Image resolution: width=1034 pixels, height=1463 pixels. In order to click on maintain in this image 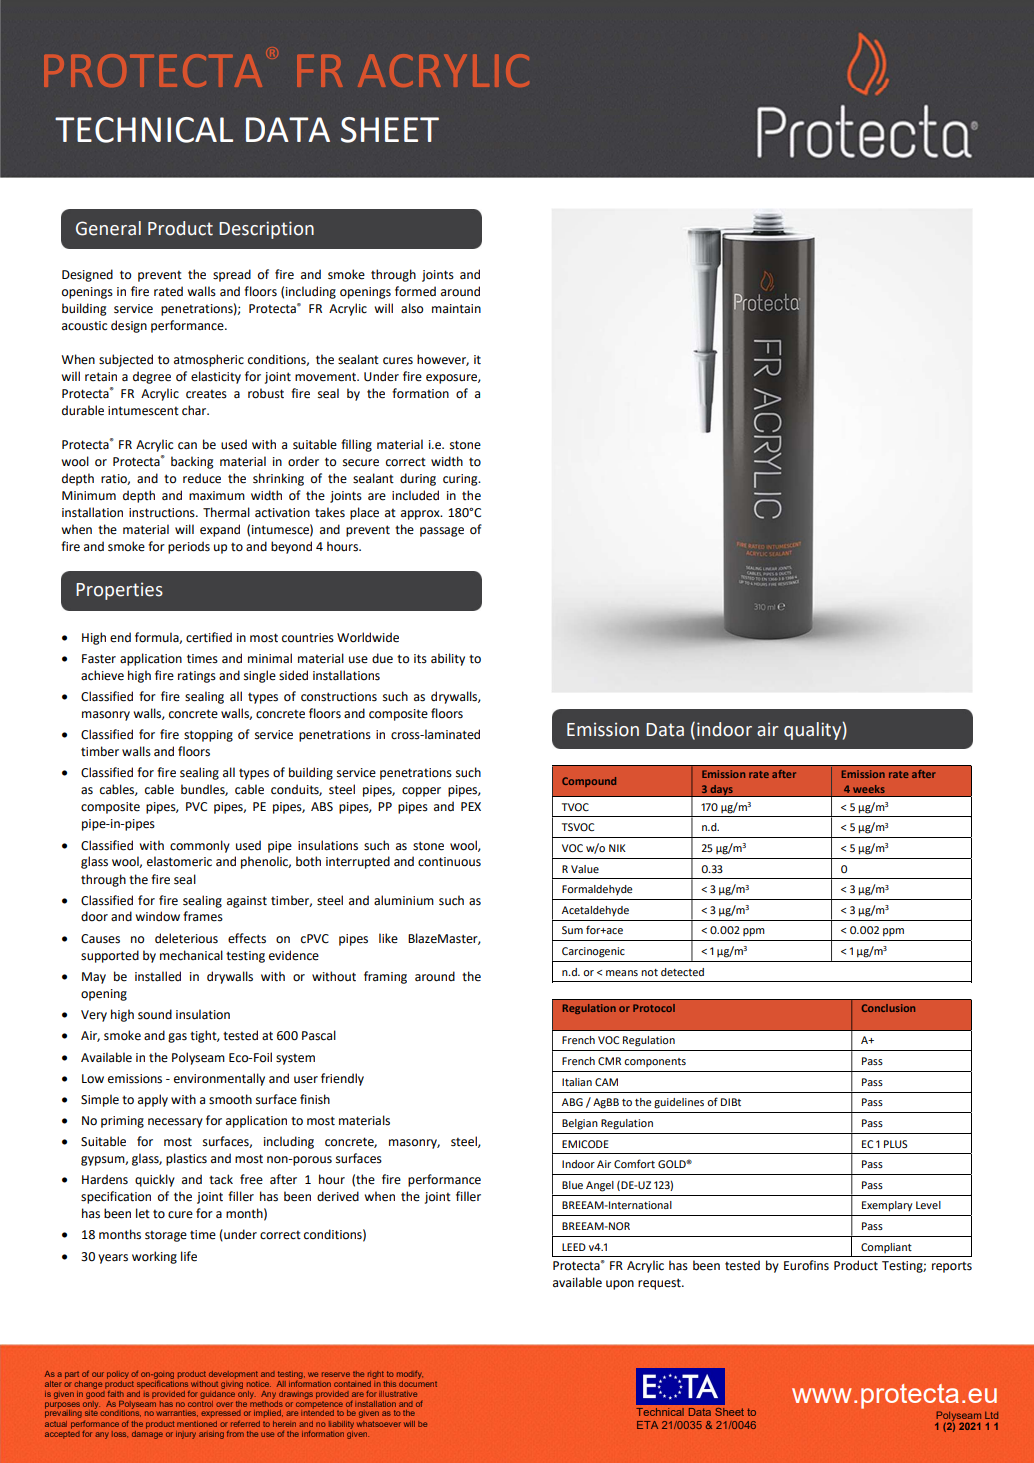, I will do `click(456, 309)`.
